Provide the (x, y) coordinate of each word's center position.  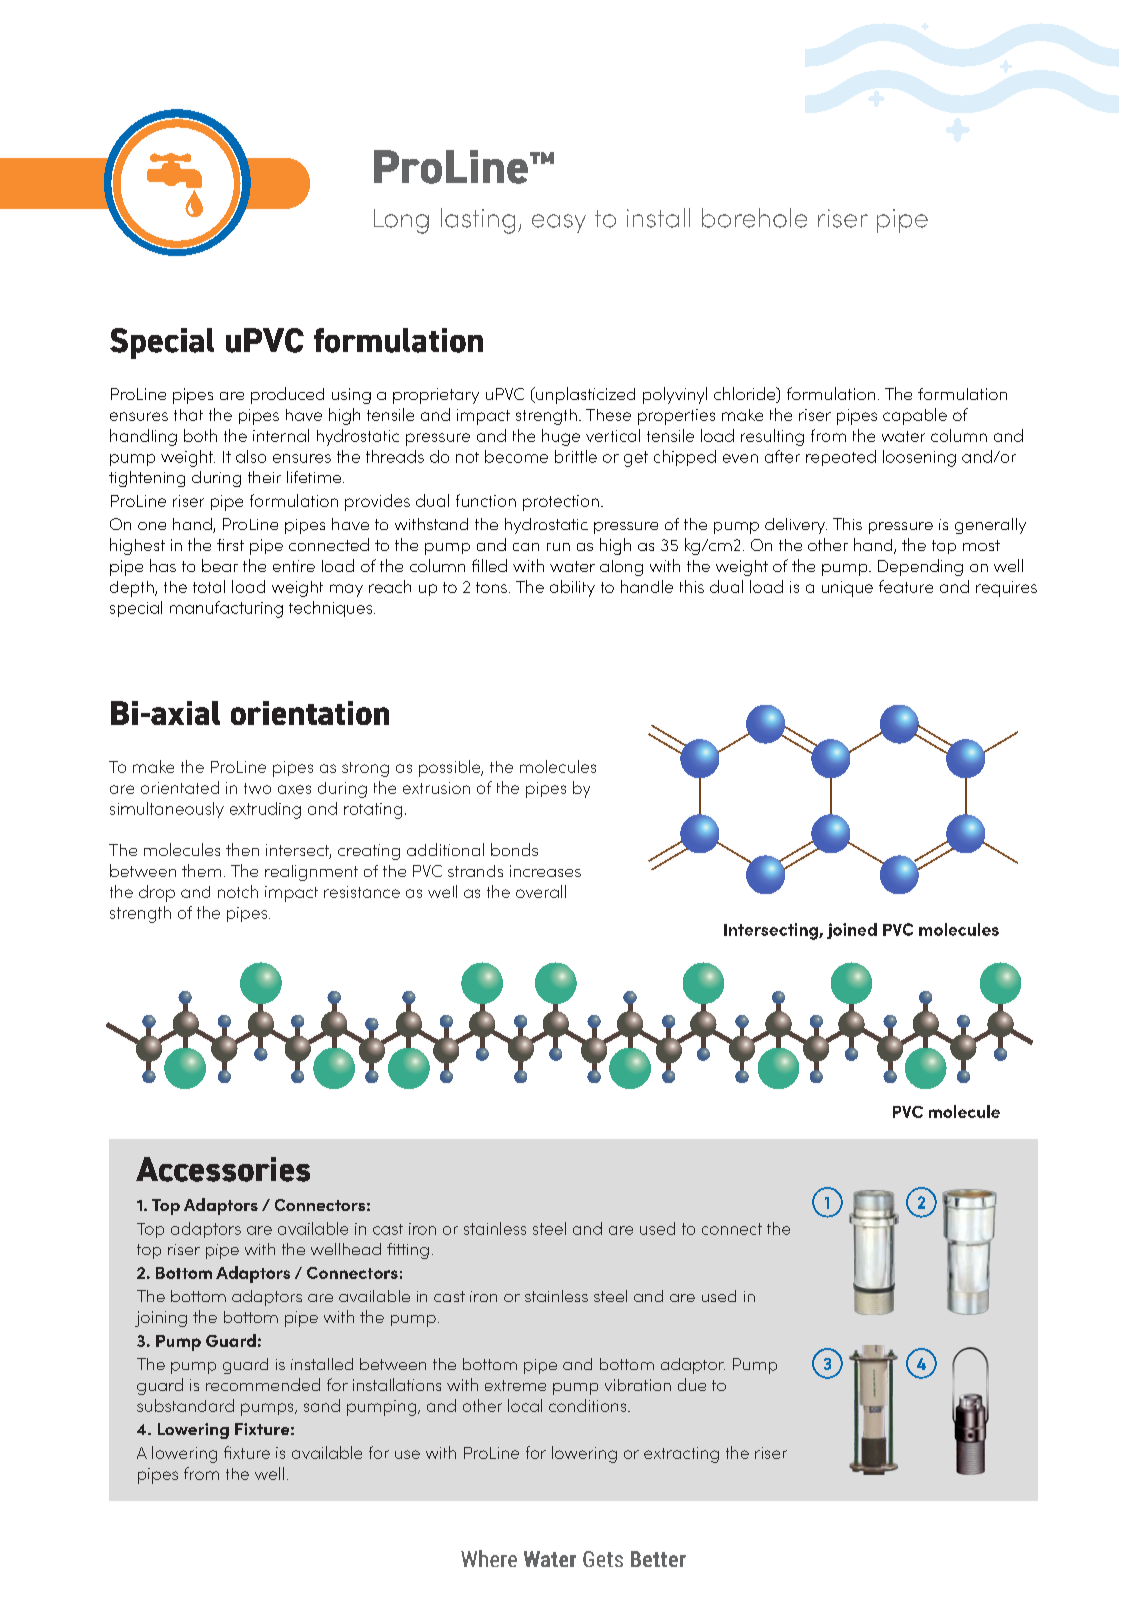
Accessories (223, 1169)
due (692, 1384)
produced (287, 395)
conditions (589, 1405)
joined (852, 931)
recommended (263, 1384)
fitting (408, 1251)
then (242, 849)
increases (545, 871)
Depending (920, 567)
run (558, 547)
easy (559, 223)
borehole (754, 218)
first (230, 545)
